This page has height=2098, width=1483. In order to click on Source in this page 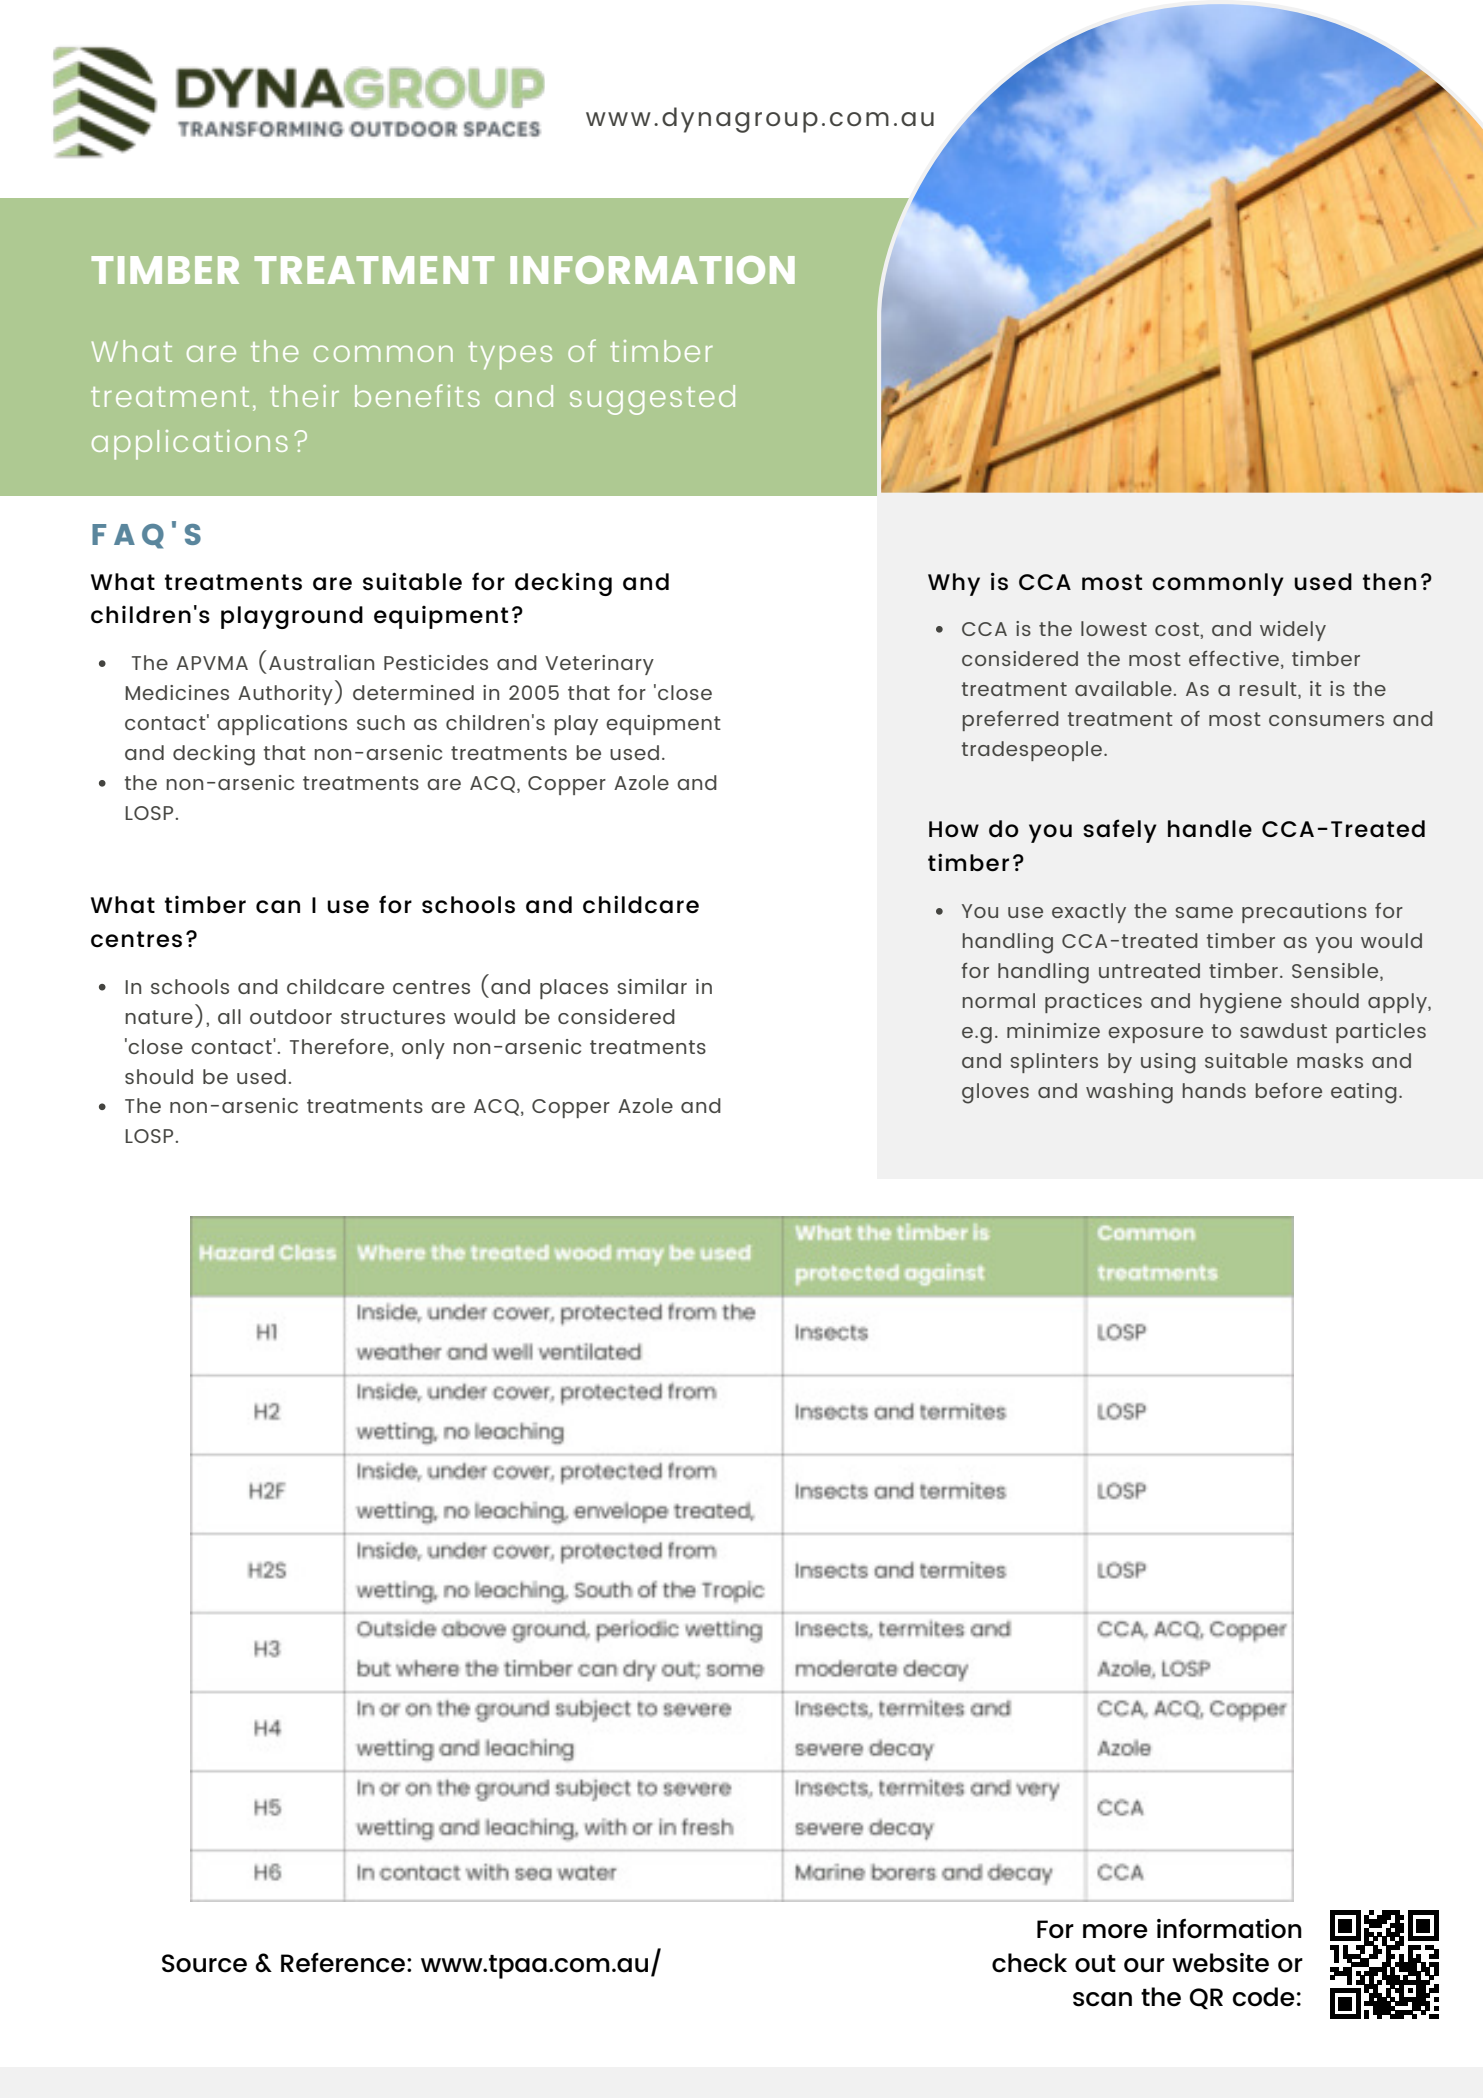, I will do `click(204, 1963)`.
